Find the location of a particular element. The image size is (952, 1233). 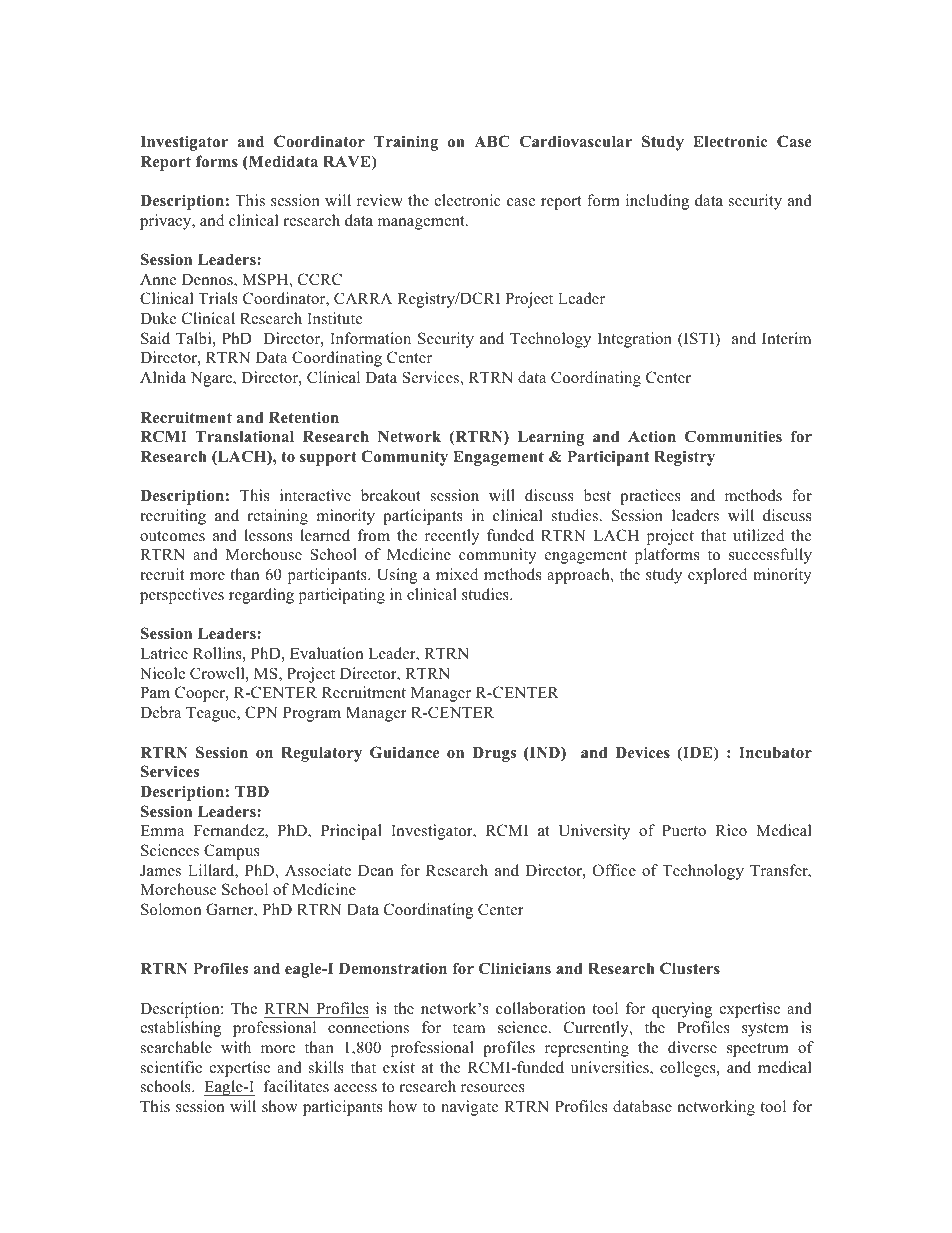

IDE is located at coordinates (698, 754).
